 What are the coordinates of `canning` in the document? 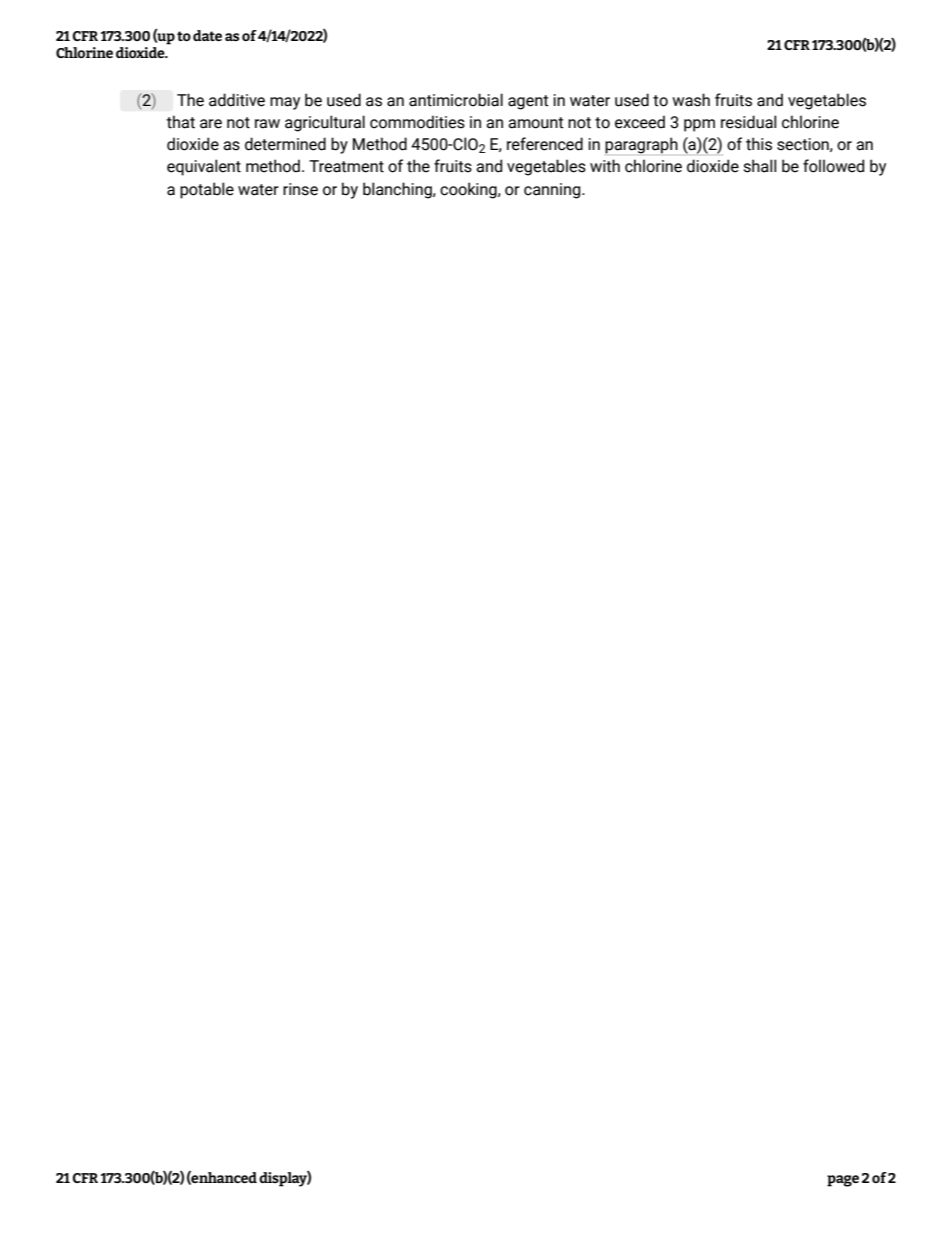 It's located at (553, 191).
